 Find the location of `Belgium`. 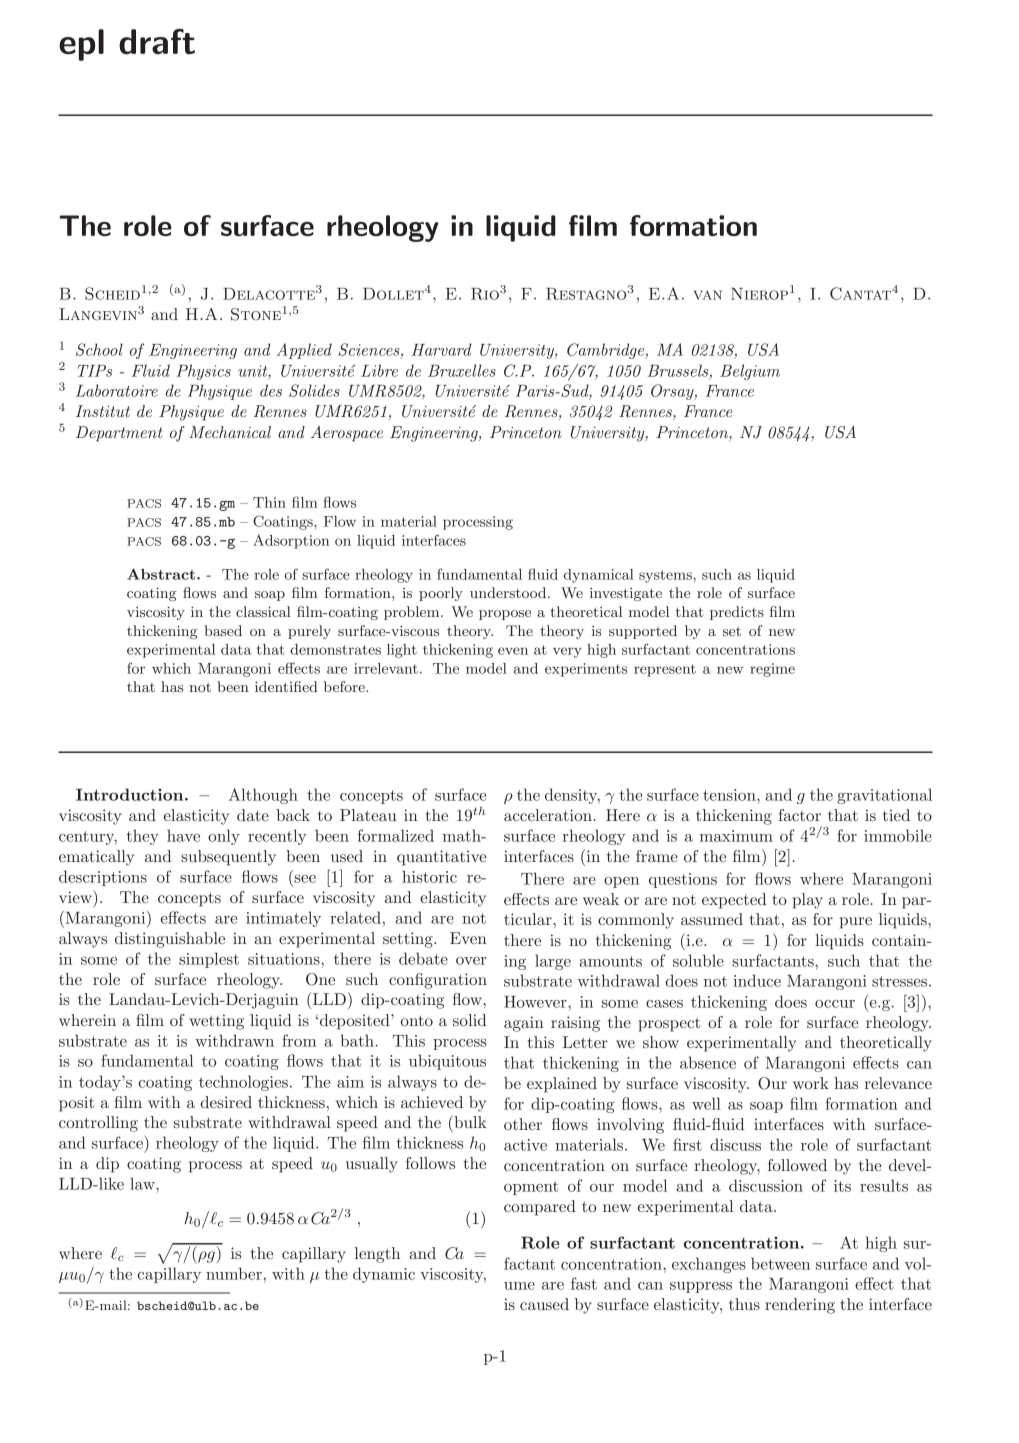

Belgium is located at coordinates (750, 372).
